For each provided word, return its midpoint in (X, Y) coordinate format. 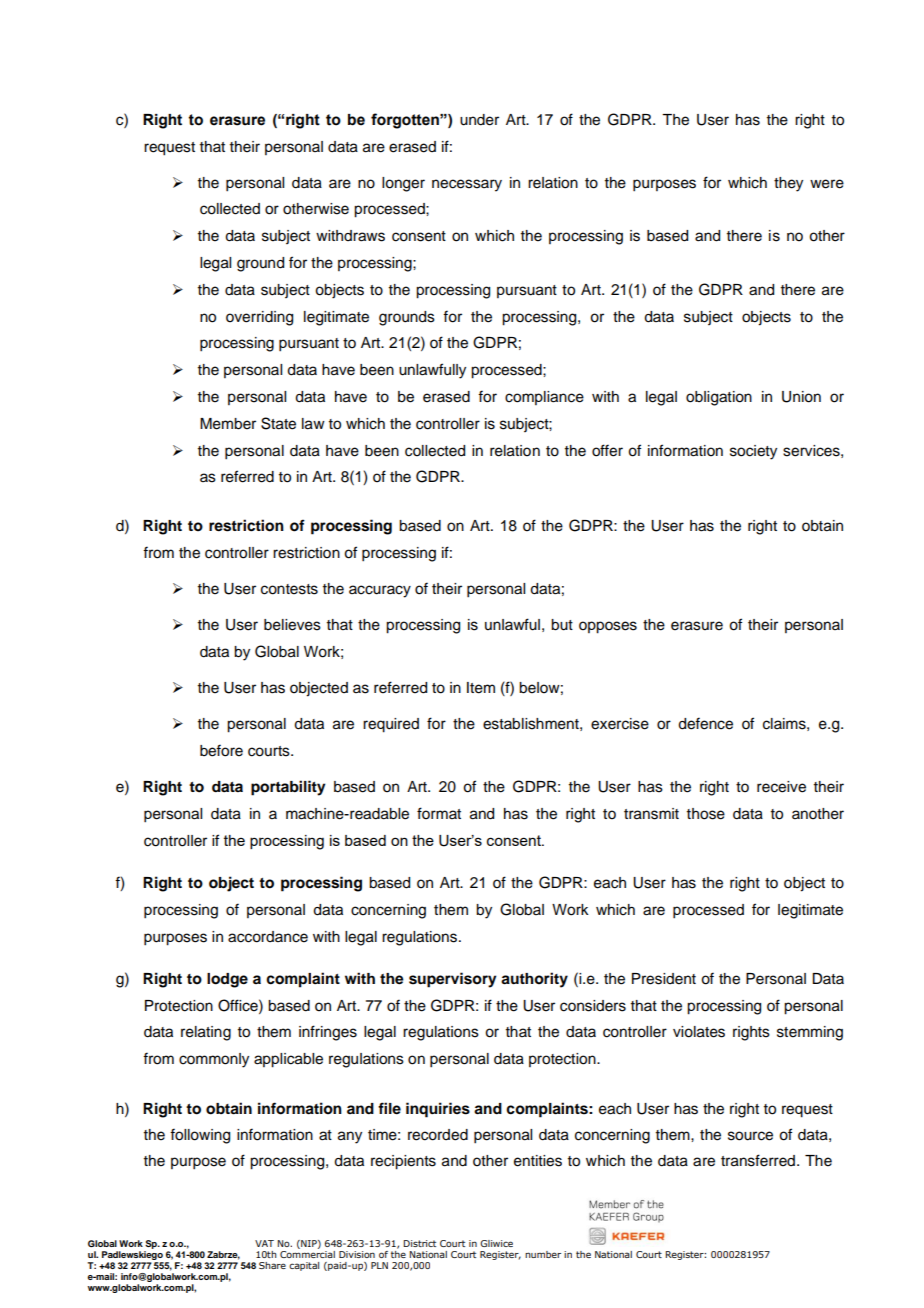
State (278, 423)
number (543, 1254)
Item (481, 688)
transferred (758, 1160)
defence (705, 723)
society (753, 452)
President (664, 979)
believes (292, 625)
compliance (544, 398)
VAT (264, 1243)
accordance (268, 937)
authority (534, 980)
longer (403, 184)
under (479, 120)
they (788, 184)
